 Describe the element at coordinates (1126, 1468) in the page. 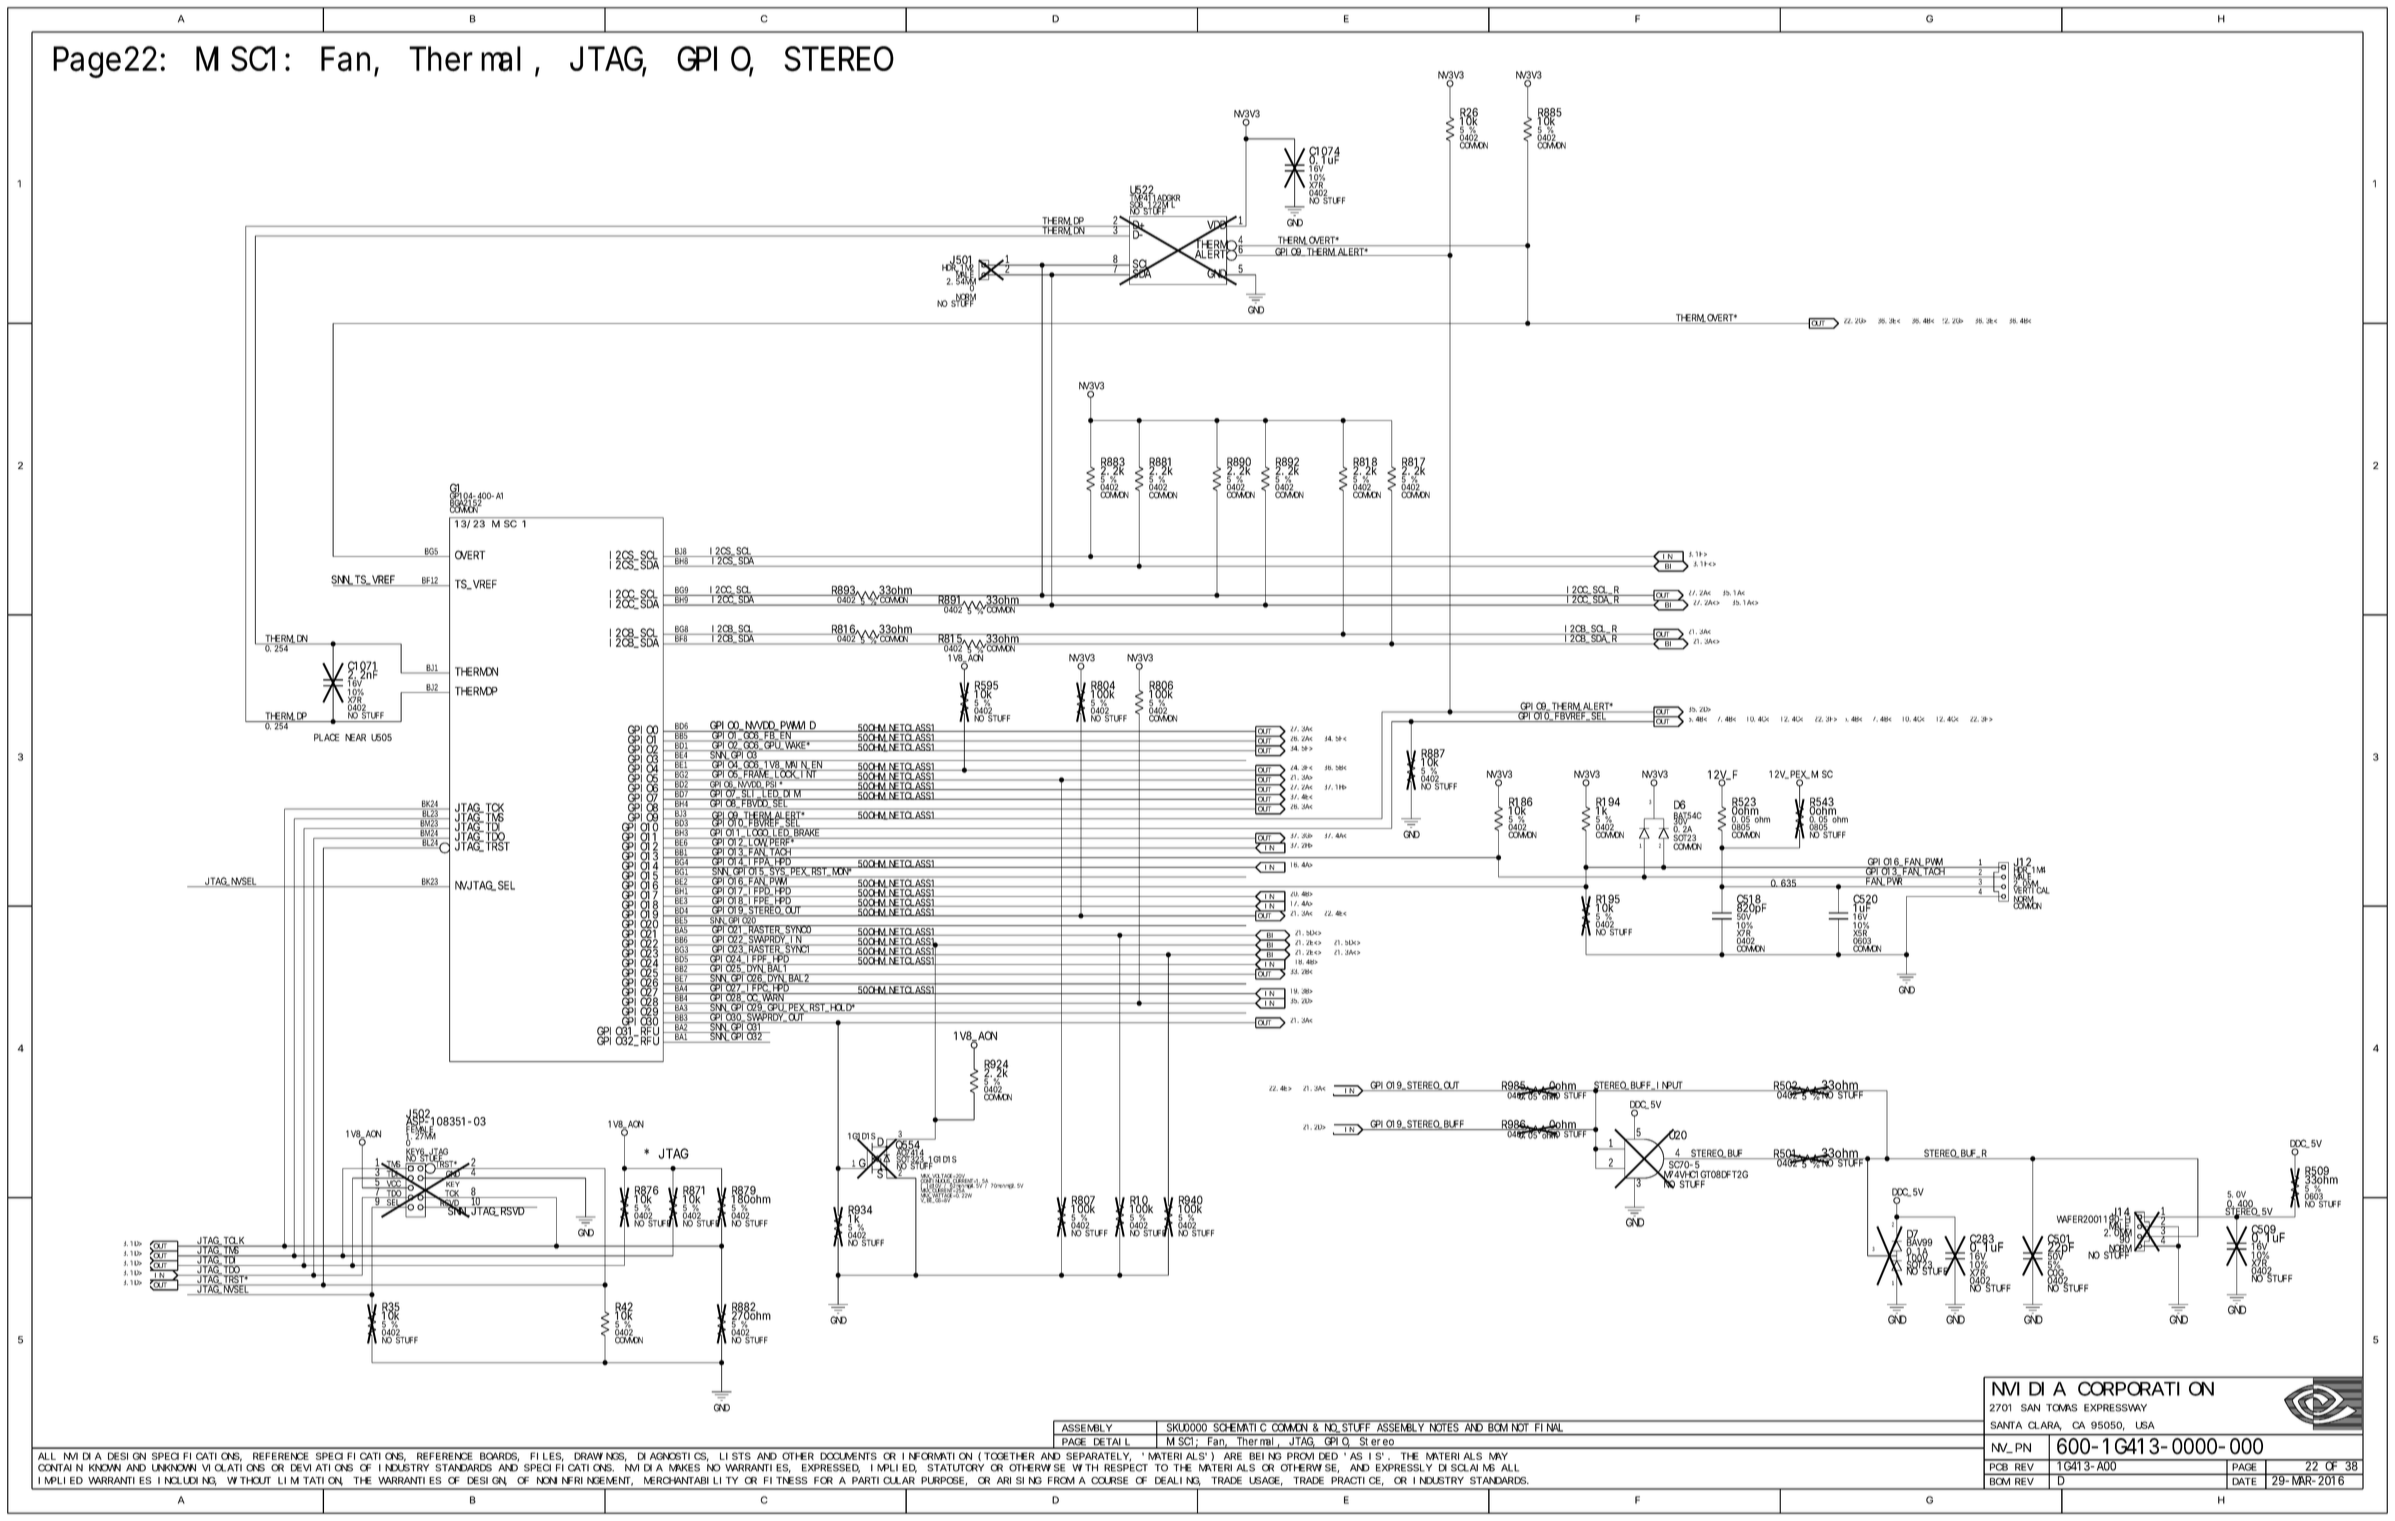

I see `RESPECT` at that location.
